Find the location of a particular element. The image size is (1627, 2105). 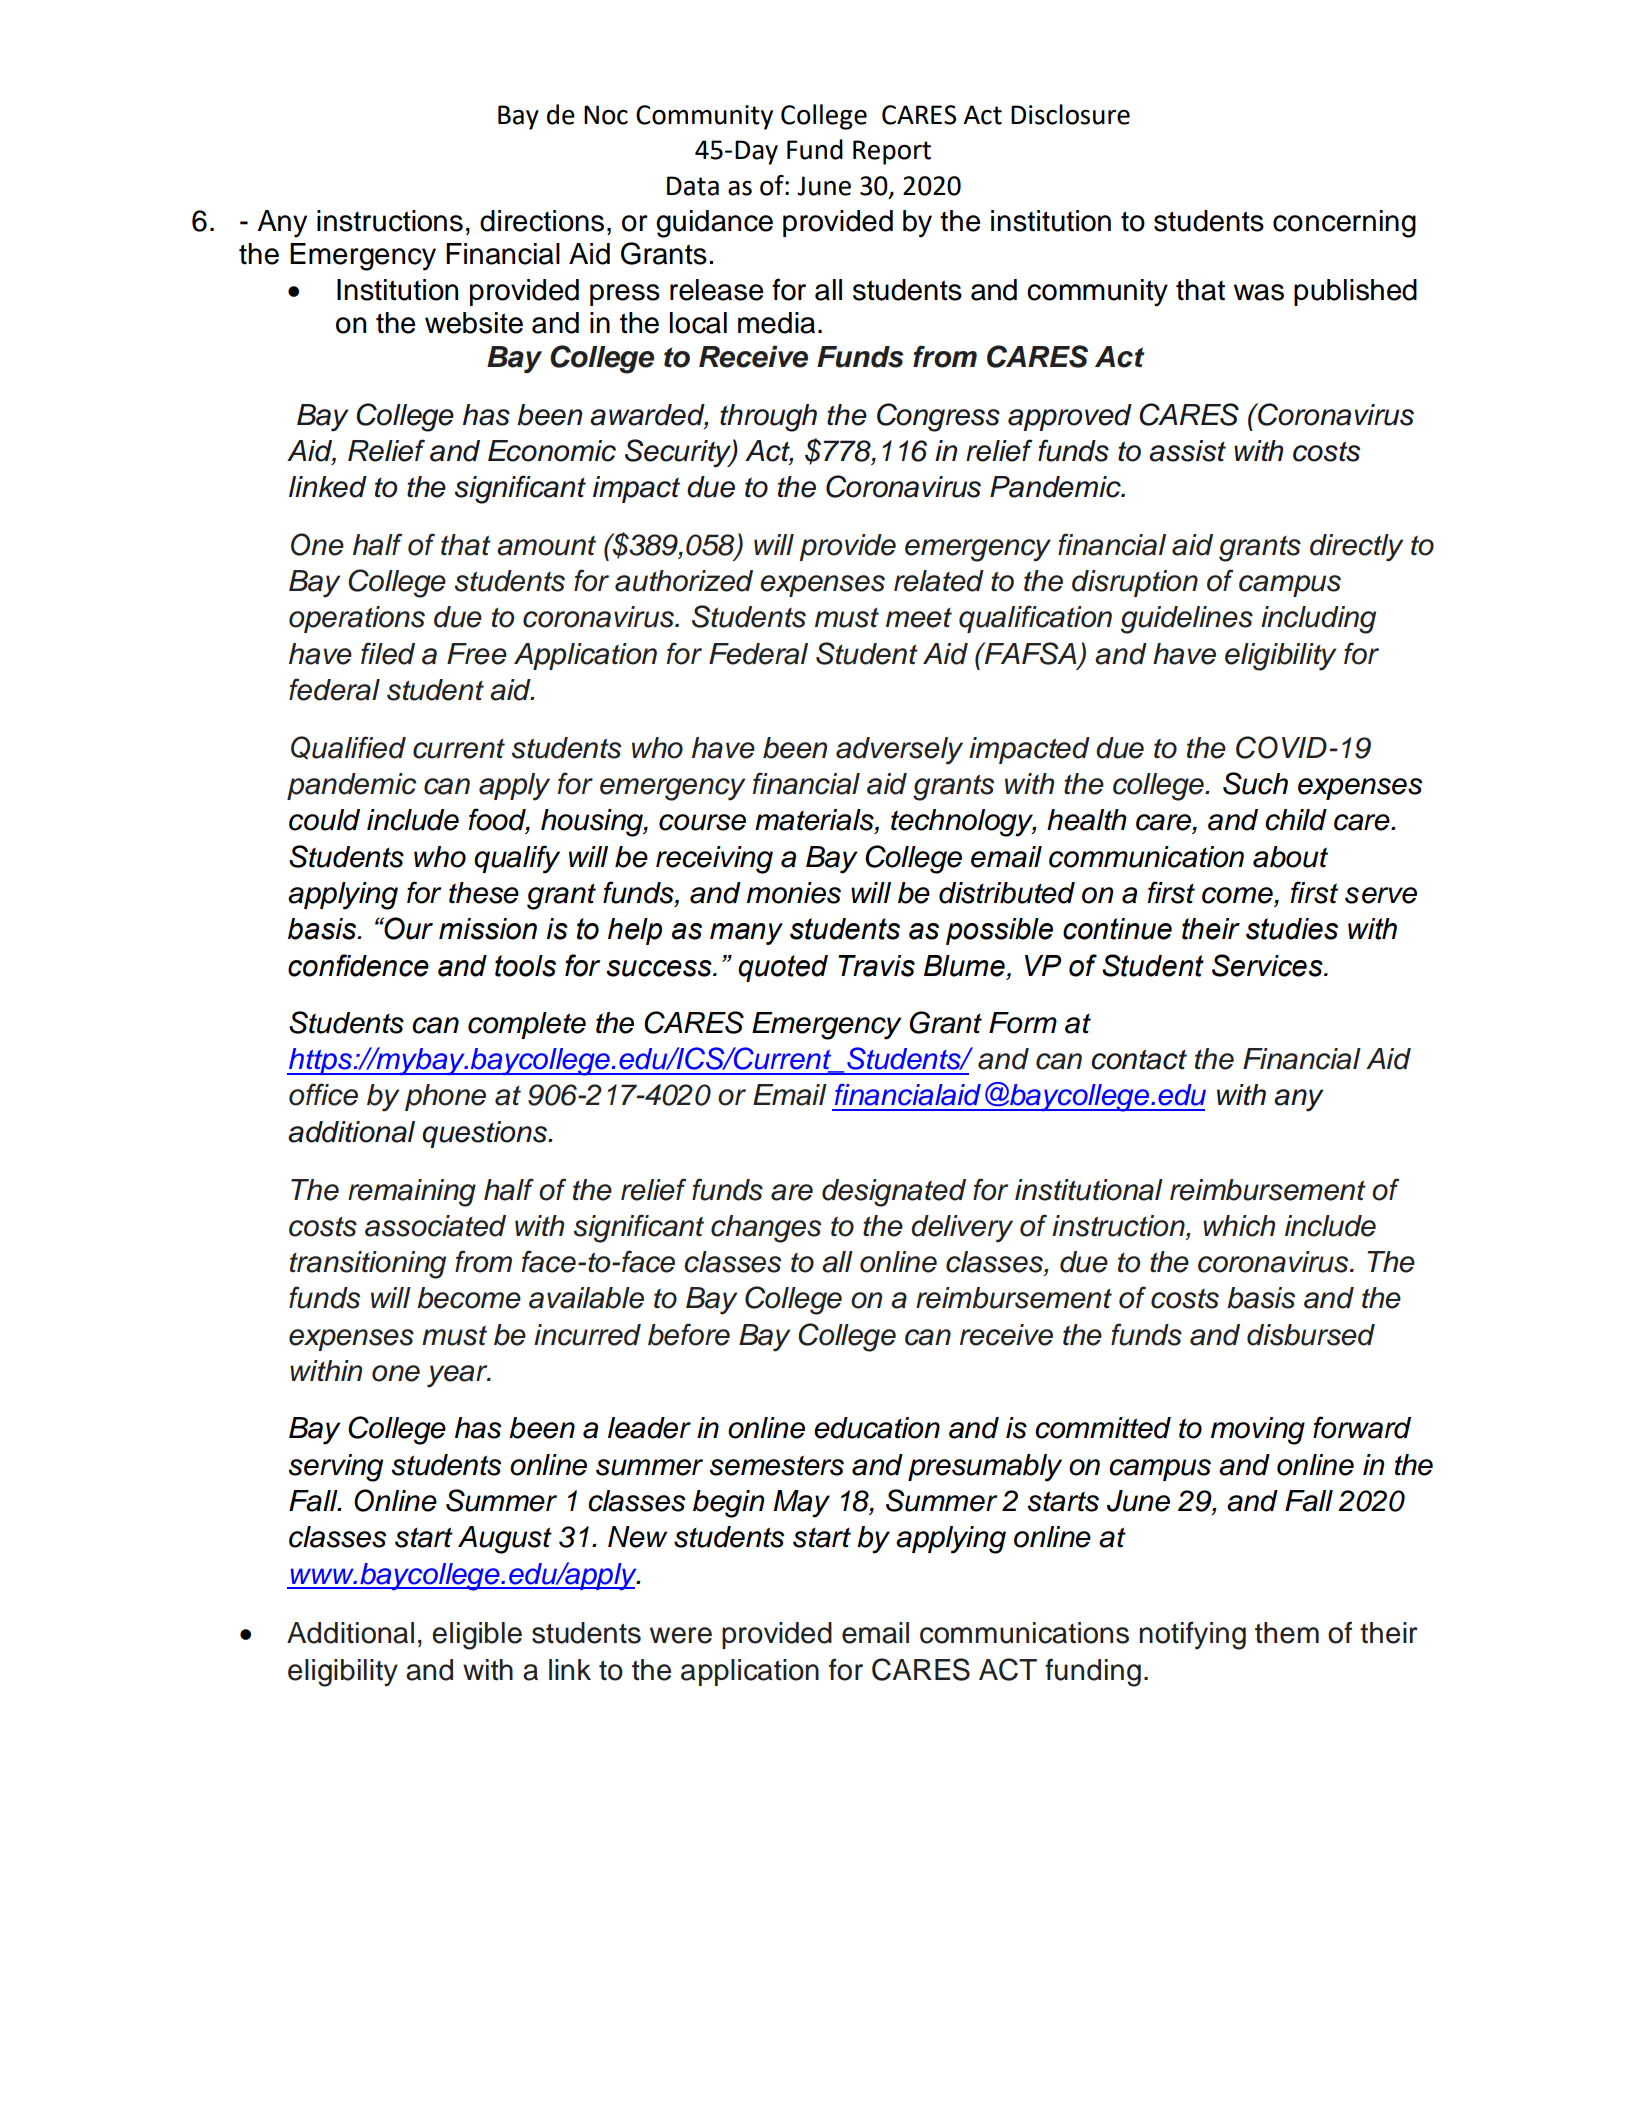

concerning is located at coordinates (1344, 224).
